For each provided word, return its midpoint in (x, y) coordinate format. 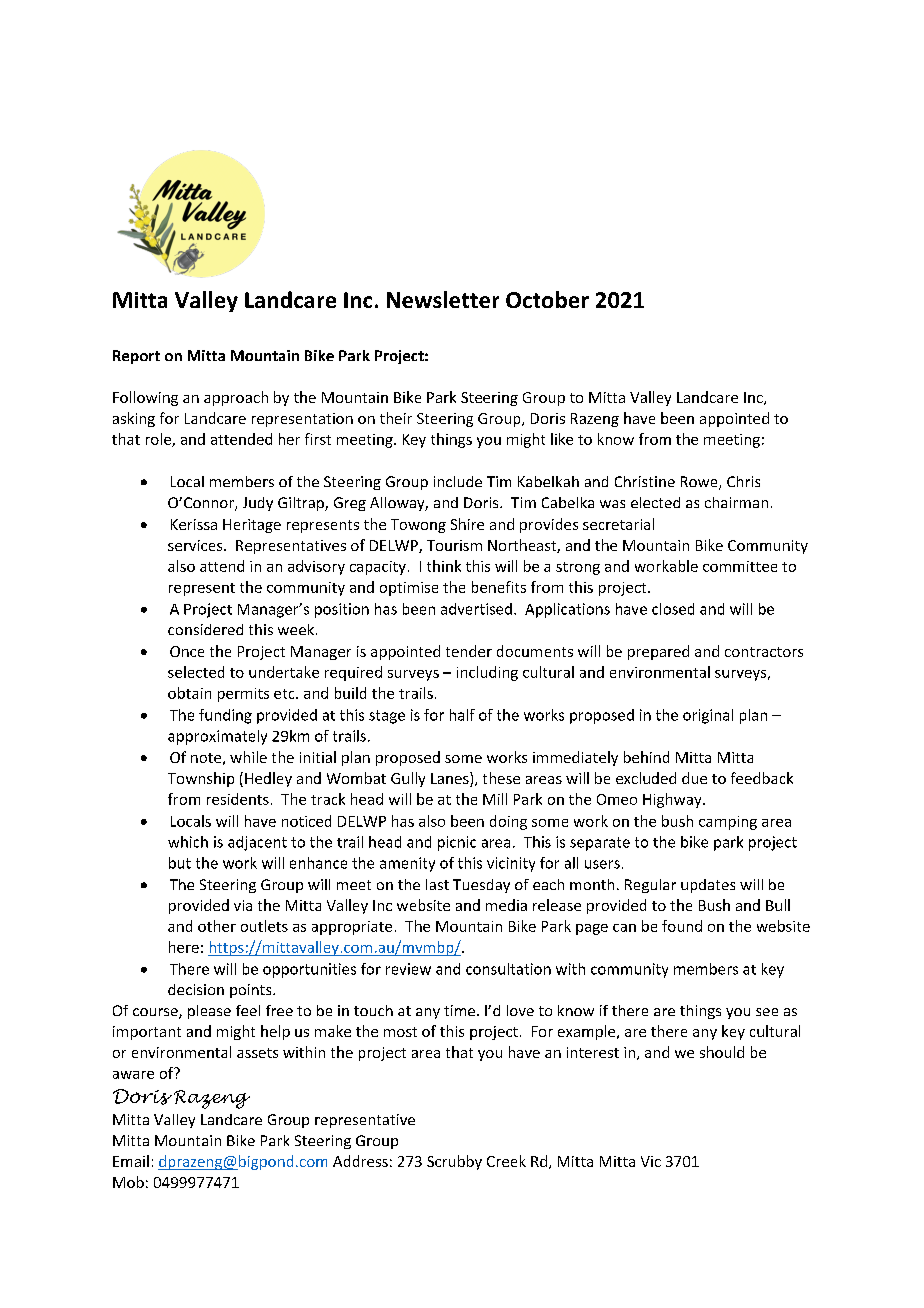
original (708, 716)
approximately (217, 737)
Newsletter (443, 299)
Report (136, 357)
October (547, 299)
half (462, 715)
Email (131, 1161)
